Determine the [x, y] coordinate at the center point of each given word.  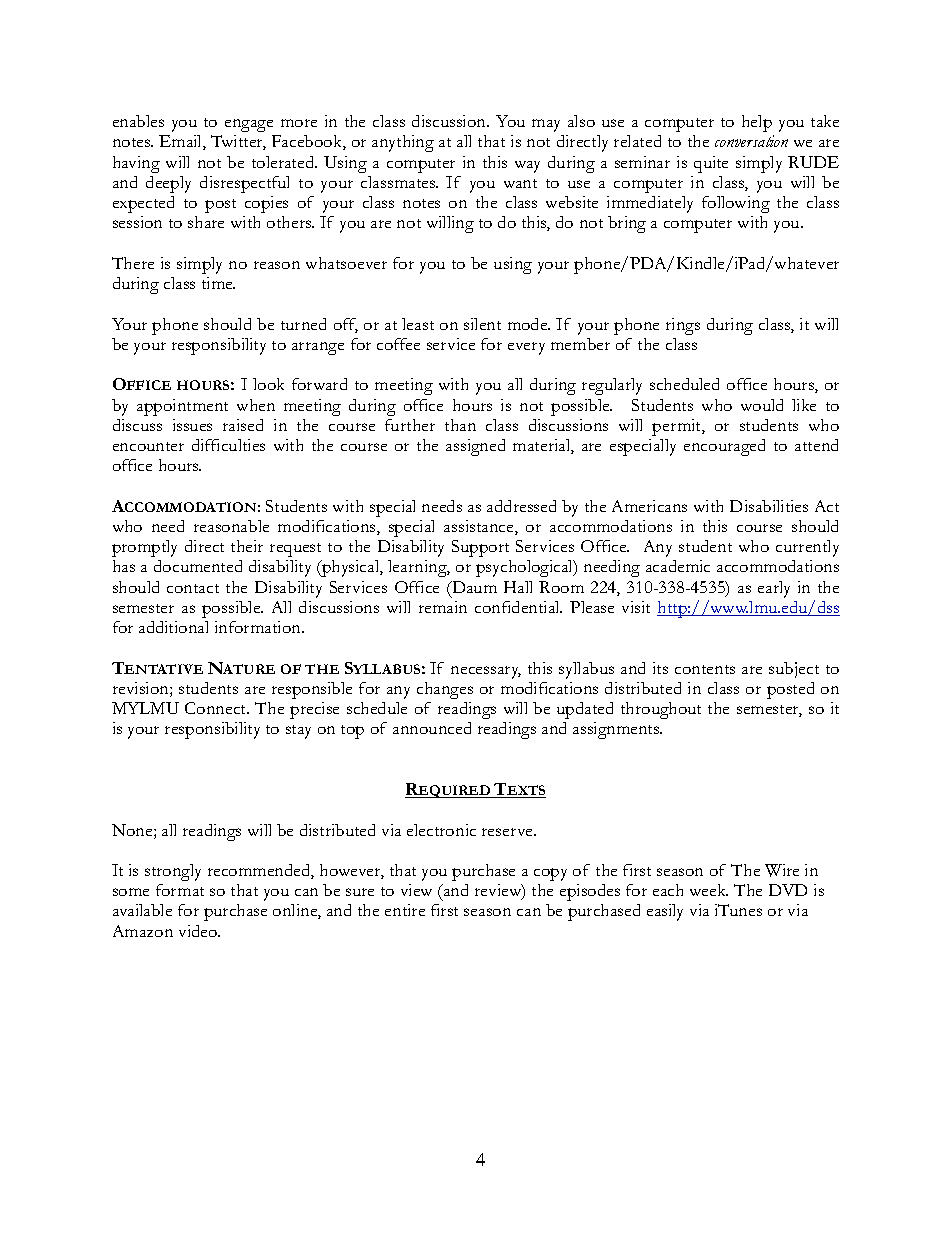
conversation [751, 141]
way [527, 167]
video [199, 931]
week [709, 890]
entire [405, 910]
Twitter [238, 142]
